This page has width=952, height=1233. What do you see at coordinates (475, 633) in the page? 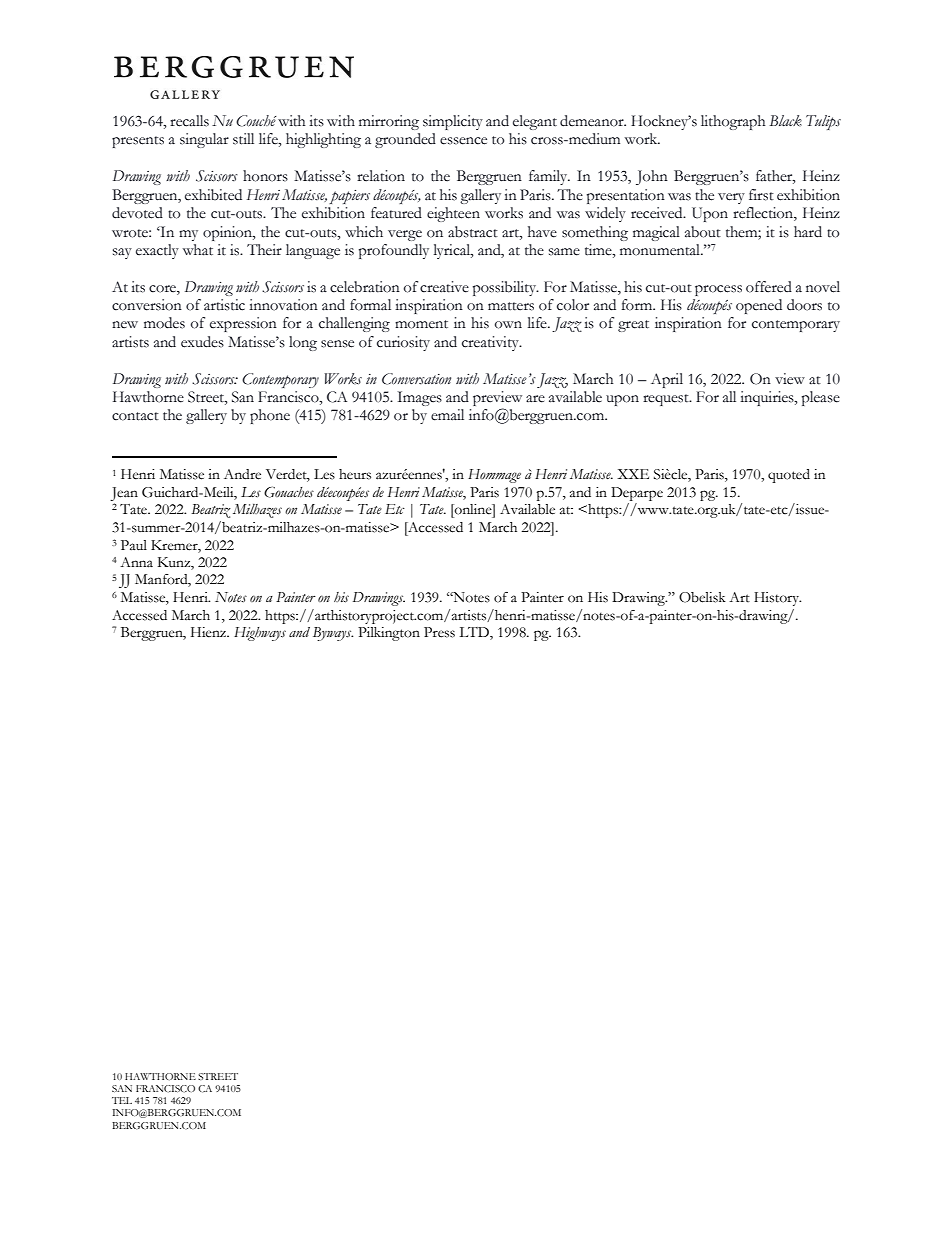
I see `LTD` at bounding box center [475, 633].
